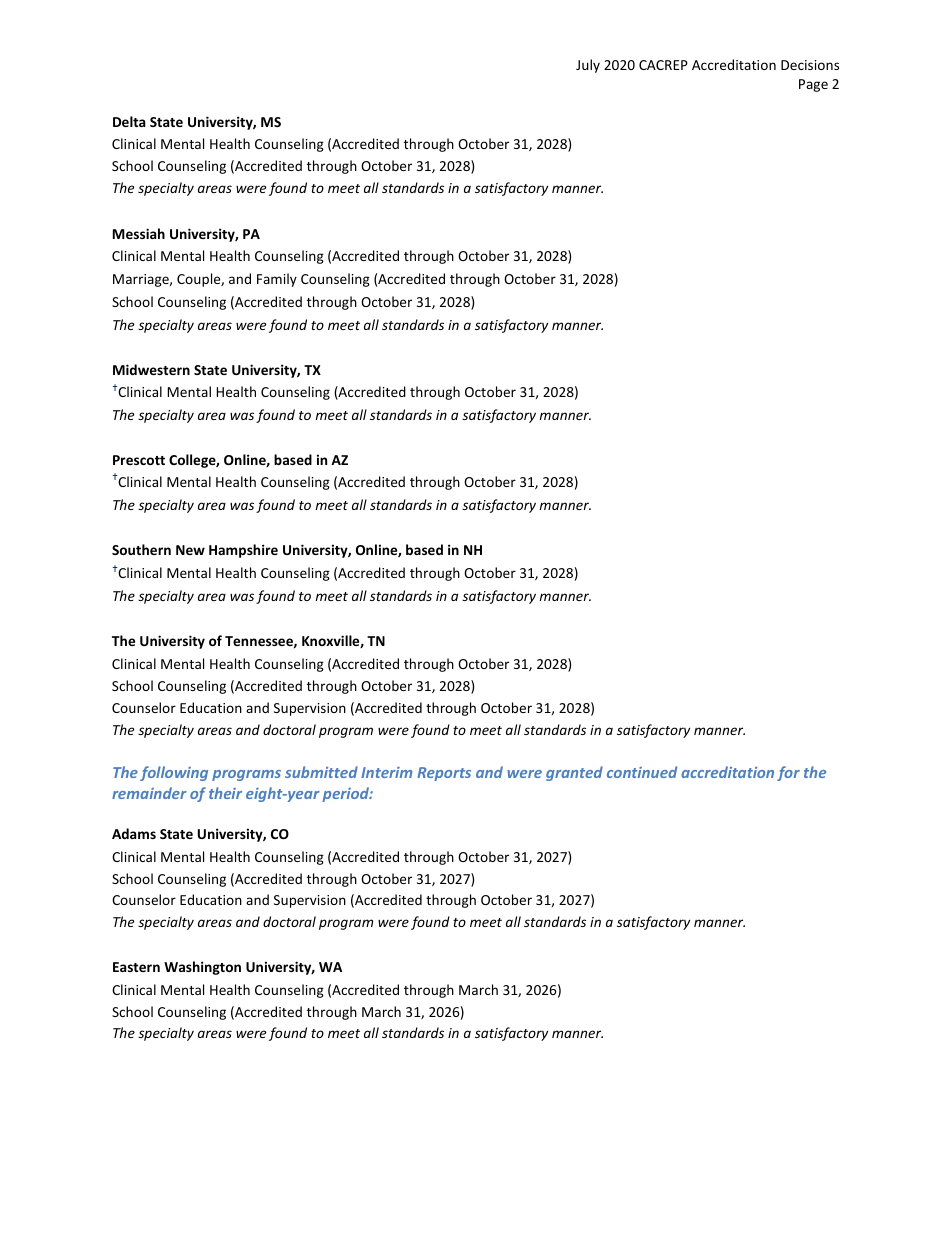 The height and width of the screenshot is (1233, 952). Describe the element at coordinates (788, 773) in the screenshot. I see `for` at that location.
